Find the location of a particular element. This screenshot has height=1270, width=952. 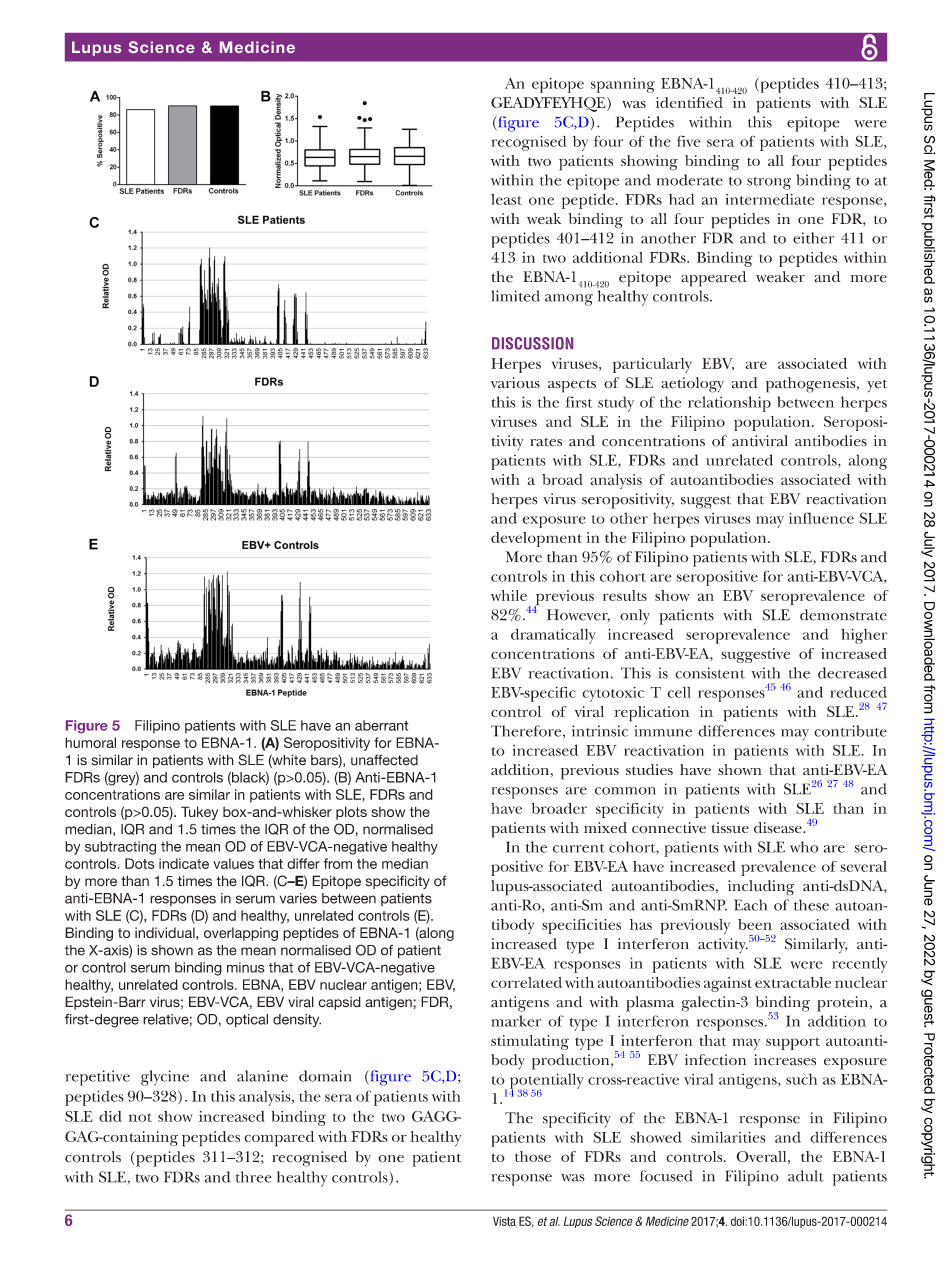

development is located at coordinates (536, 539).
